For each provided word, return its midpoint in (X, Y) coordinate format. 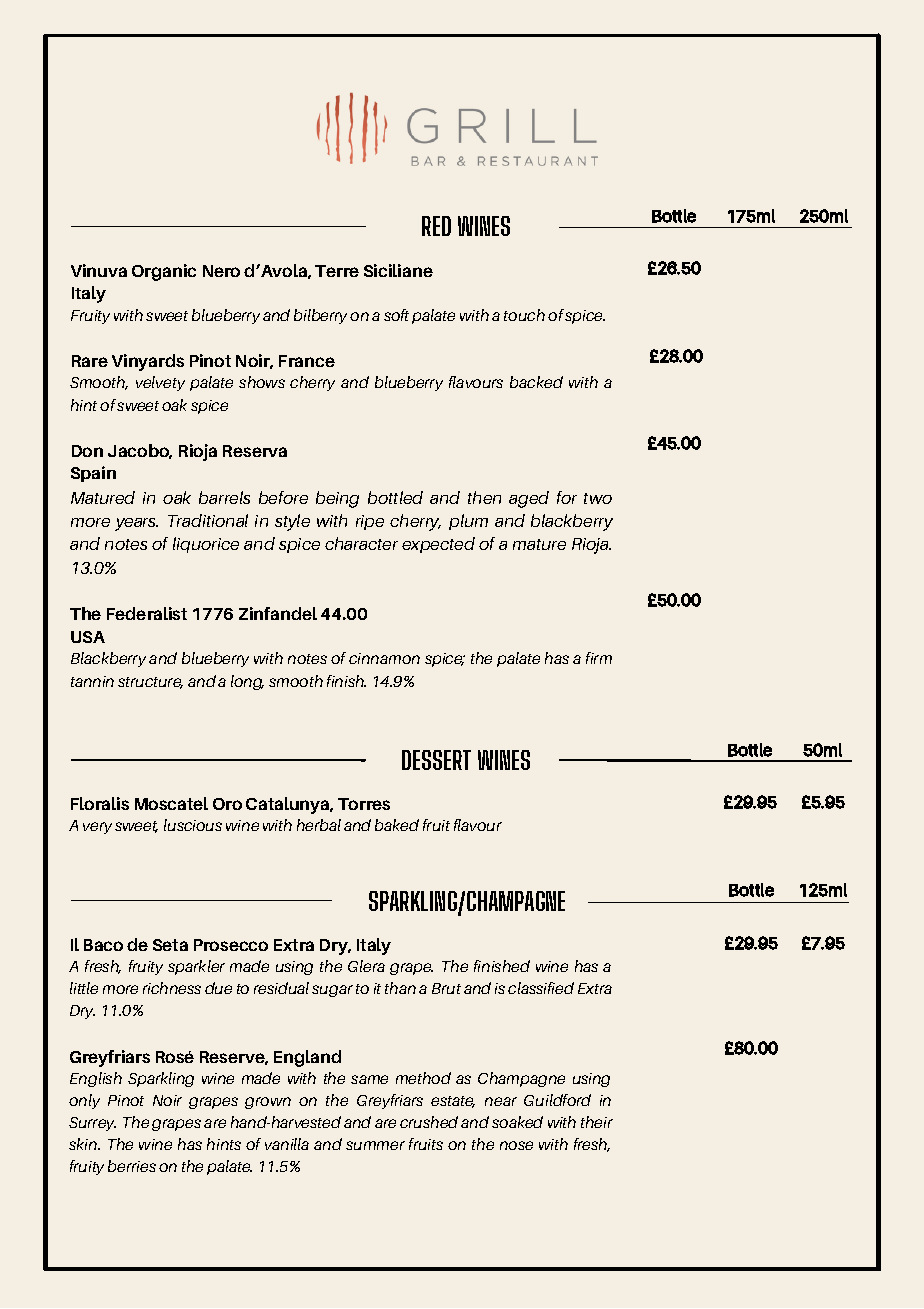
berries (132, 1166)
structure (150, 683)
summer (375, 1145)
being (337, 499)
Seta (170, 945)
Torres (364, 804)
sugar (332, 991)
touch (524, 315)
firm (599, 658)
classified (541, 988)
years (136, 524)
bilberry (320, 316)
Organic (164, 272)
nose (516, 1145)
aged (529, 499)
